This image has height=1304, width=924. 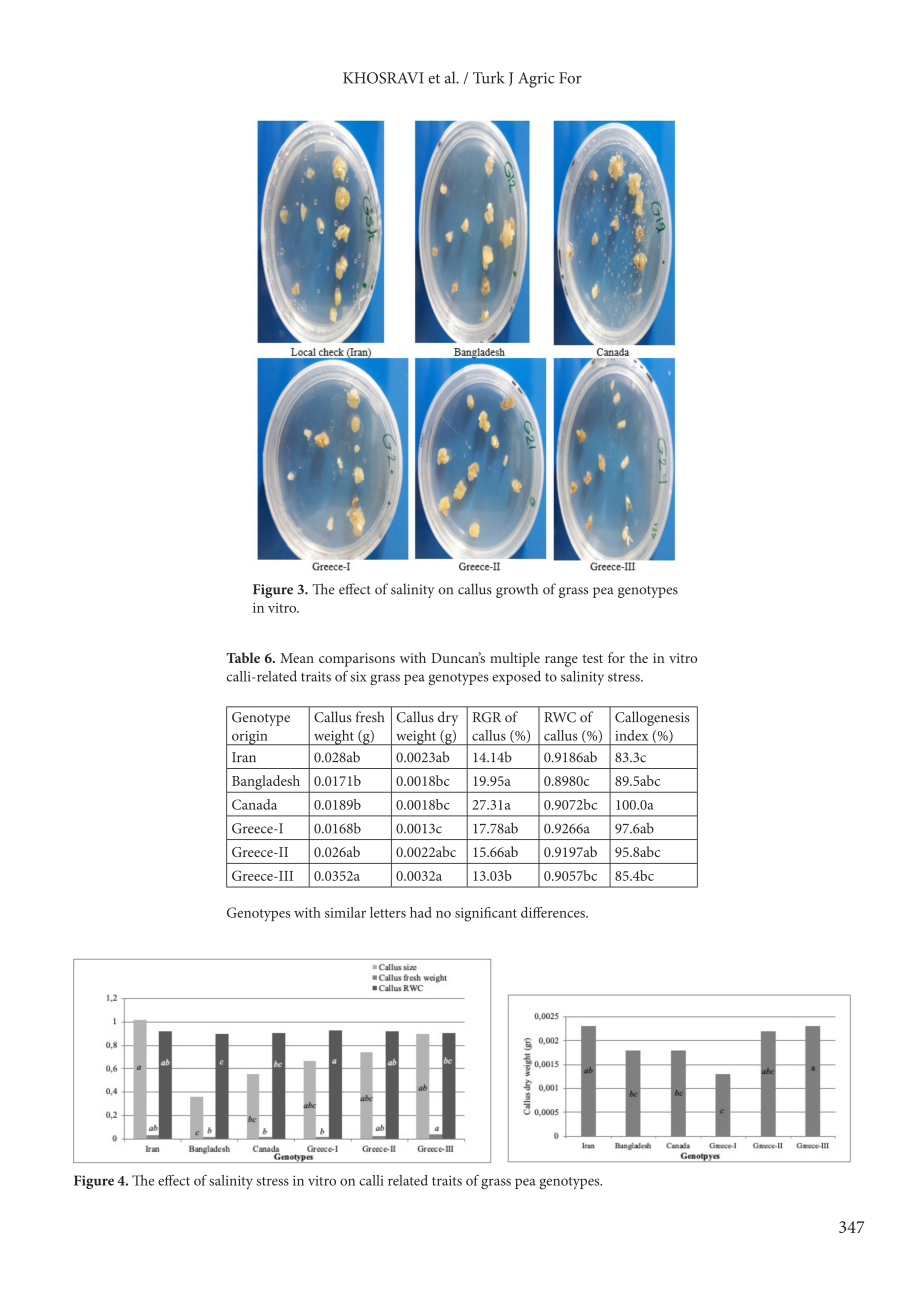 I want to click on Agric, so click(x=536, y=80).
